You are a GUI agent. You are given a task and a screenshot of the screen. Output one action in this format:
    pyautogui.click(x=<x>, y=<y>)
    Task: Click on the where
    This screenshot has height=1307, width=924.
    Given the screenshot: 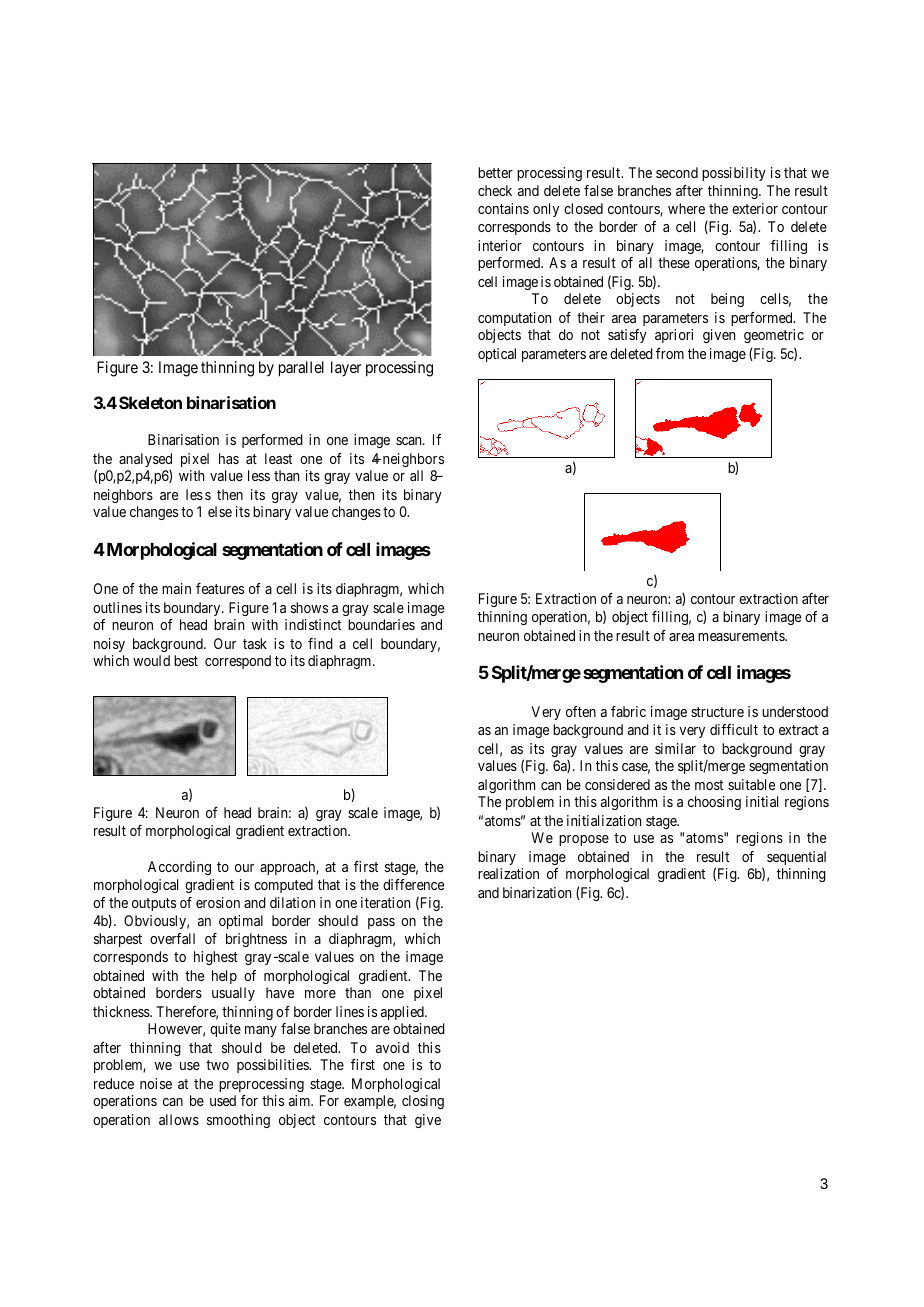 What is the action you would take?
    pyautogui.click(x=686, y=208)
